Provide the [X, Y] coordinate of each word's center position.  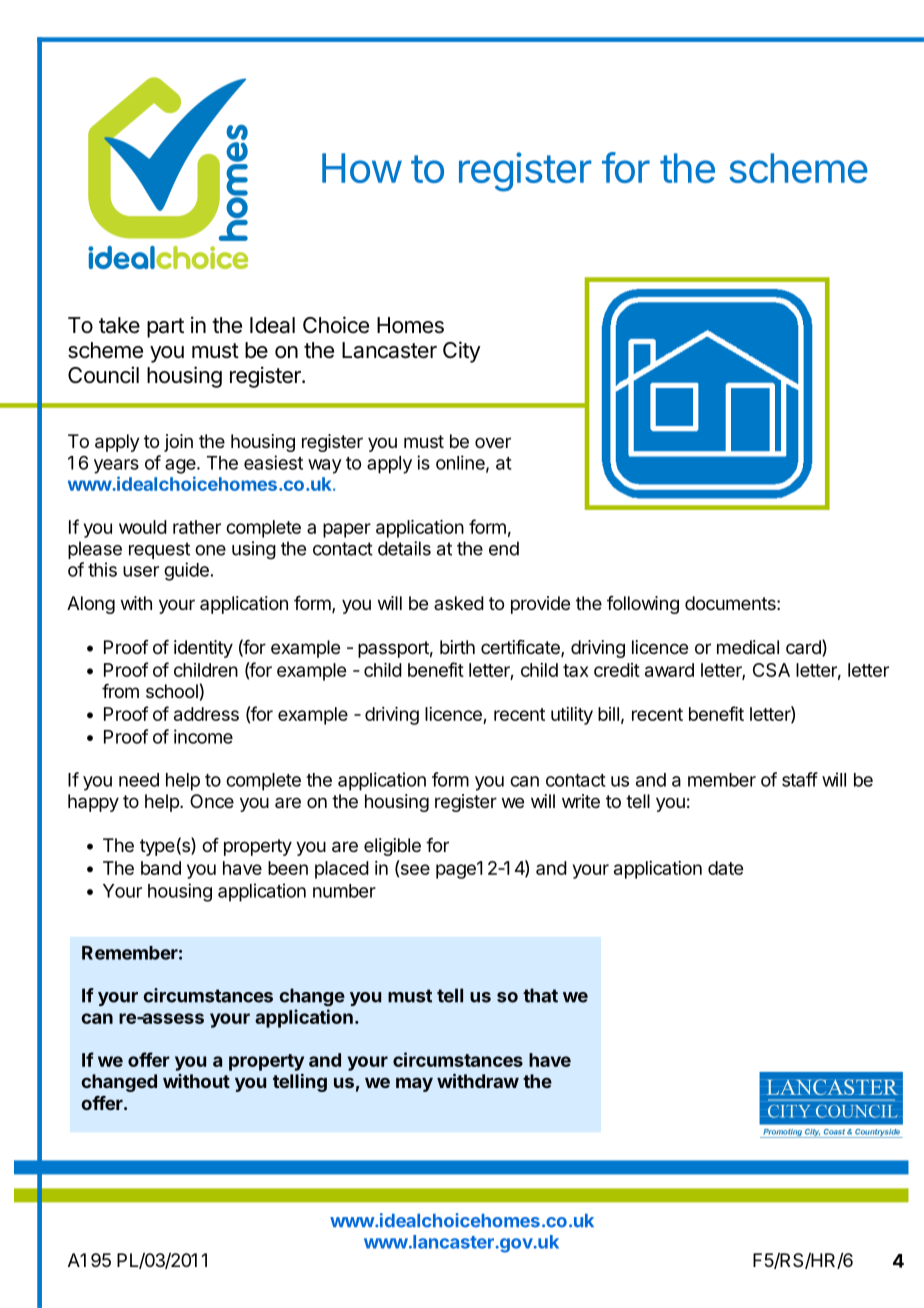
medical [748, 647]
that [540, 995]
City [462, 352]
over [493, 442]
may [414, 1084]
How [361, 168]
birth [457, 647]
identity [203, 649]
